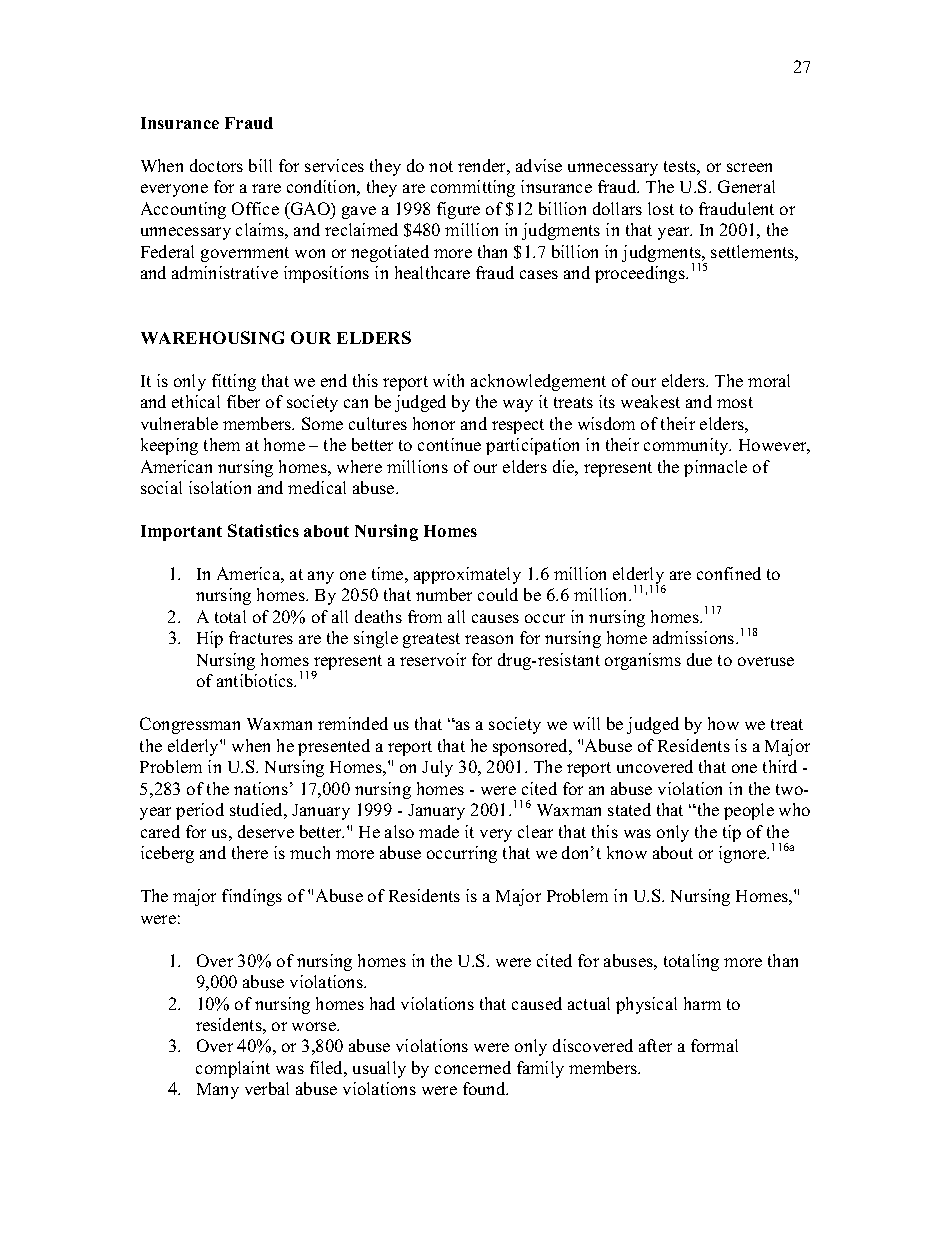  Describe the element at coordinates (473, 188) in the document. I see `committing` at that location.
